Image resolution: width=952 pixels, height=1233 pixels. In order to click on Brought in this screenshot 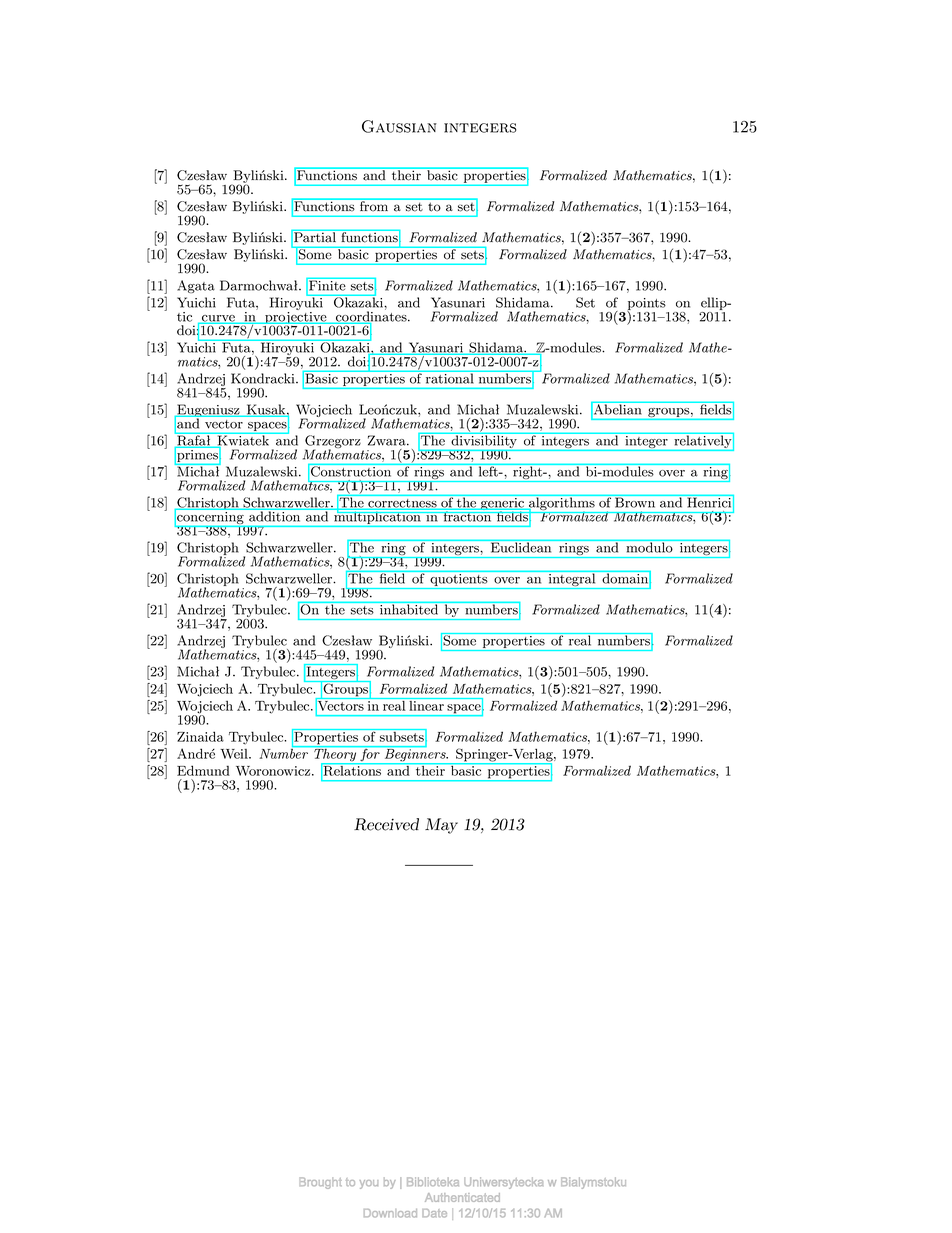, I will do `click(321, 1183)`.
